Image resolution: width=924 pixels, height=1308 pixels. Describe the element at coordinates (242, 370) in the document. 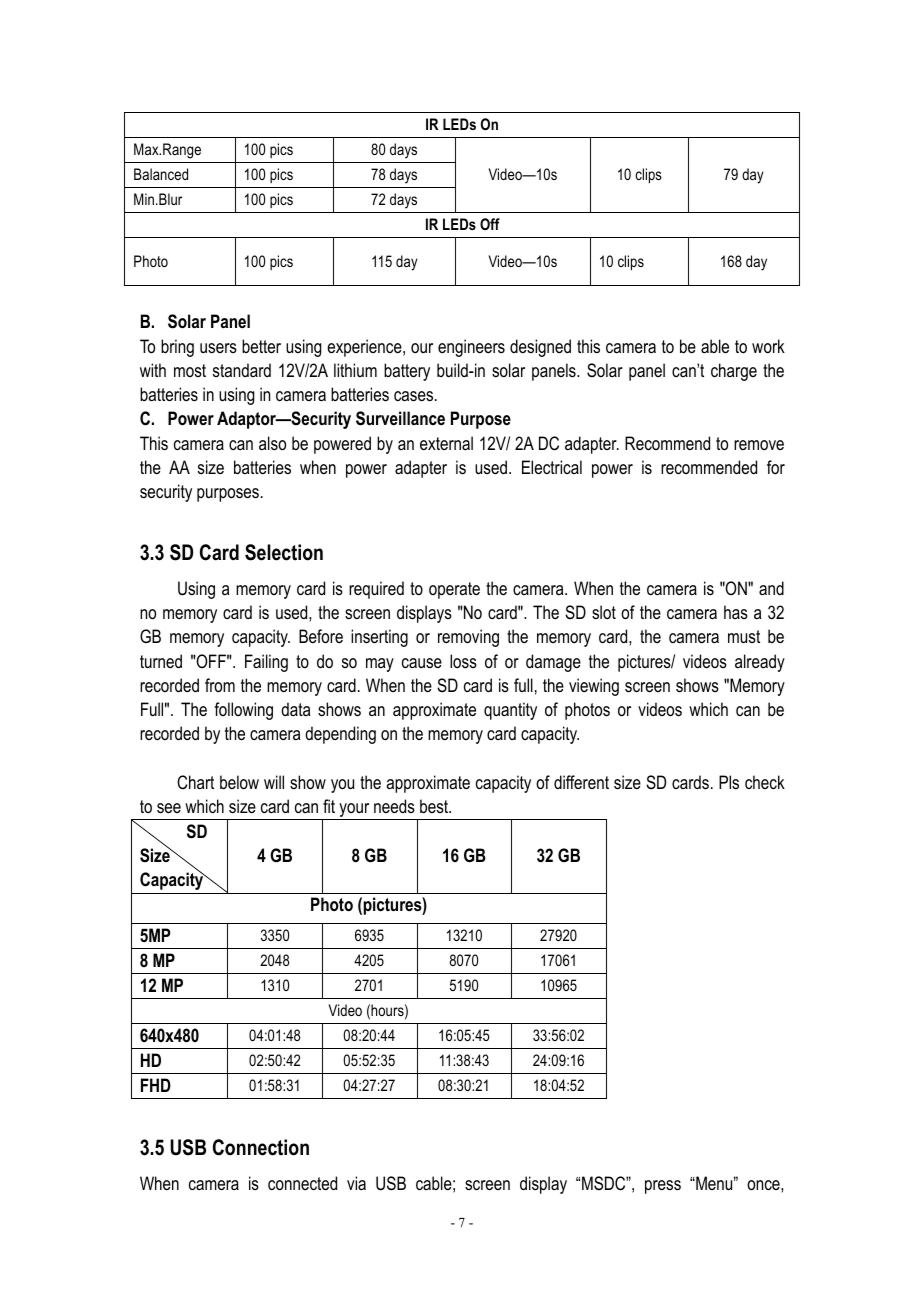

I see `standard` at that location.
